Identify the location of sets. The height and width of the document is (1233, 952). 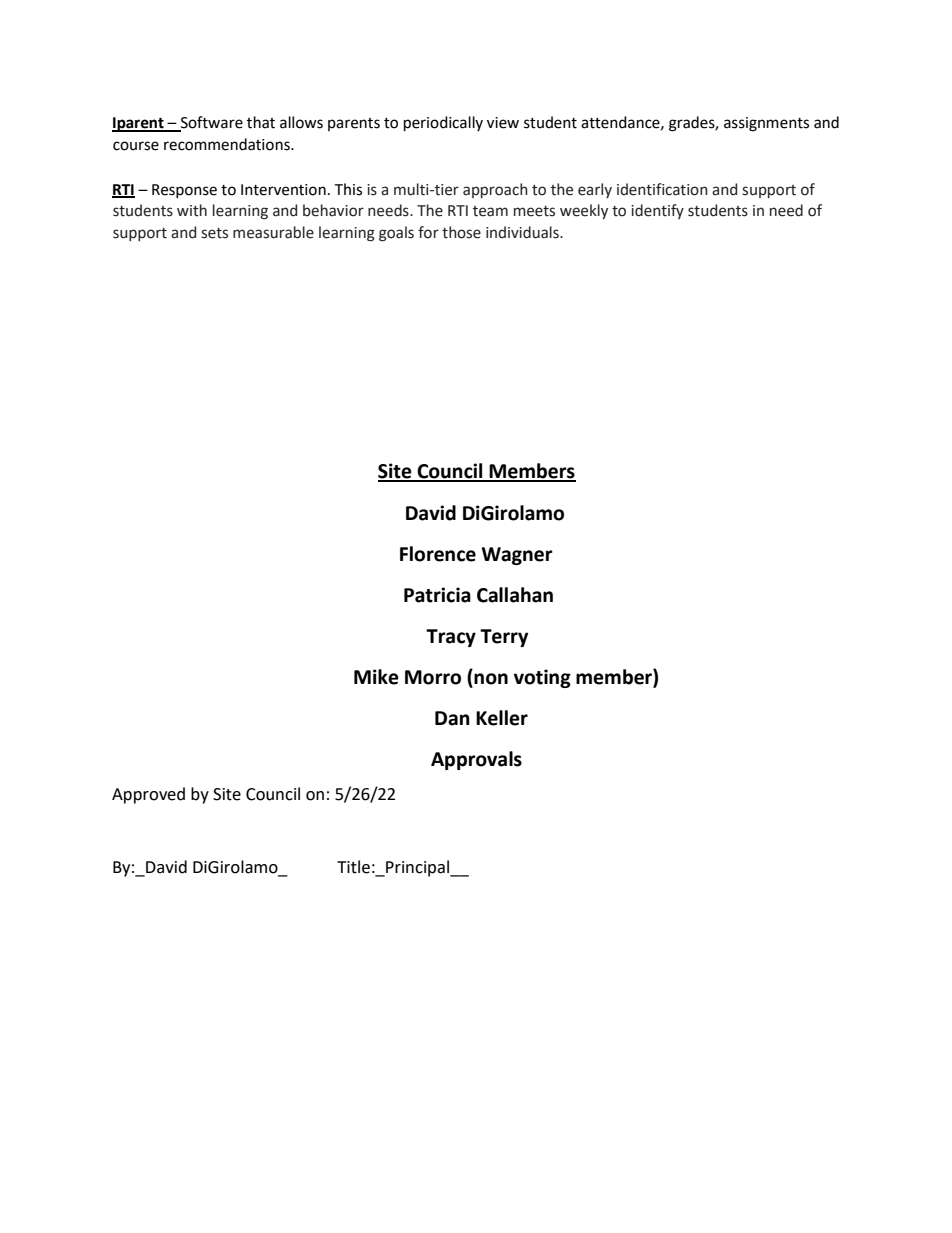
(214, 233).
